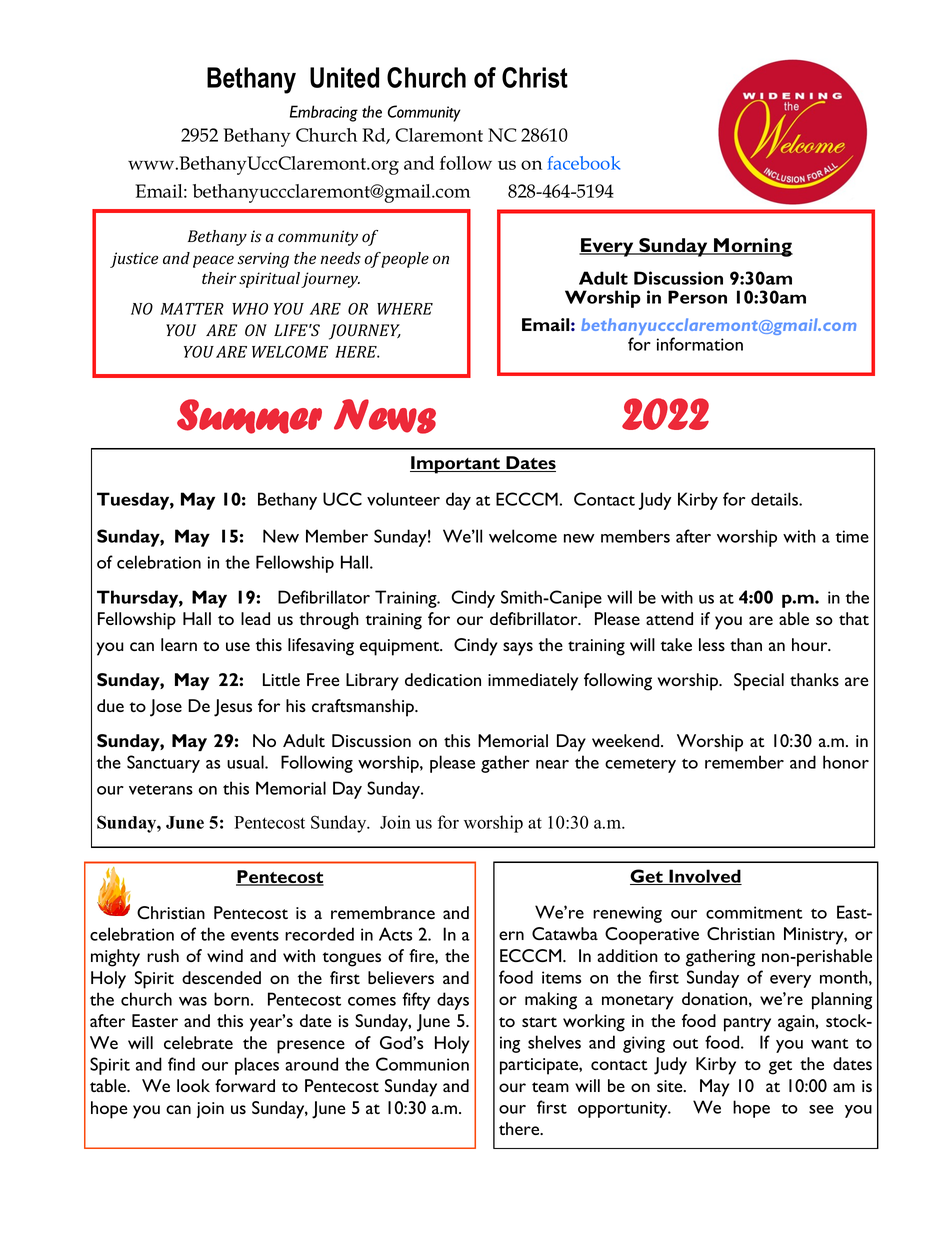  Describe the element at coordinates (846, 762) in the screenshot. I see `honor` at that location.
